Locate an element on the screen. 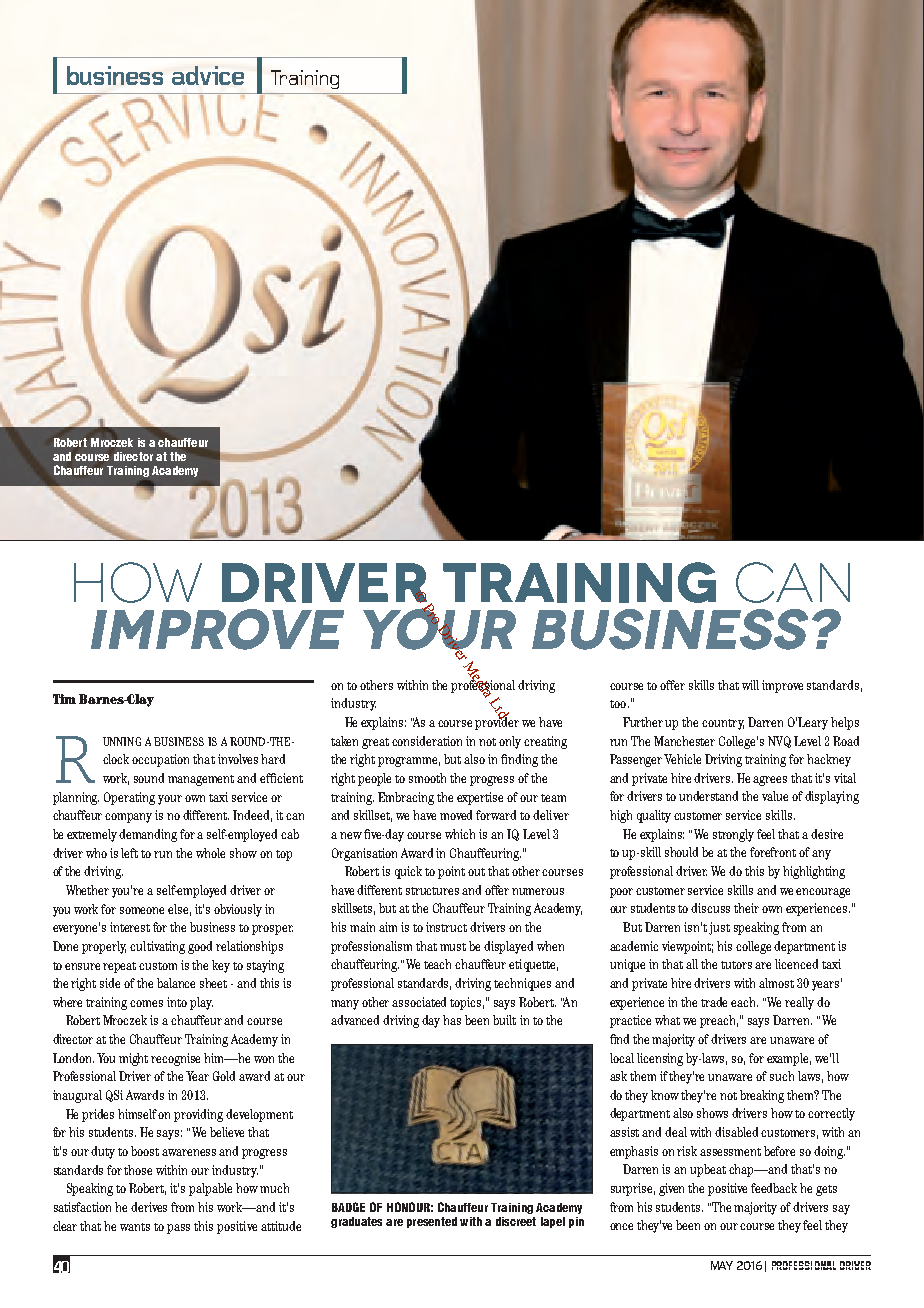 This screenshot has height=1308, width=924. derives is located at coordinates (149, 1207).
